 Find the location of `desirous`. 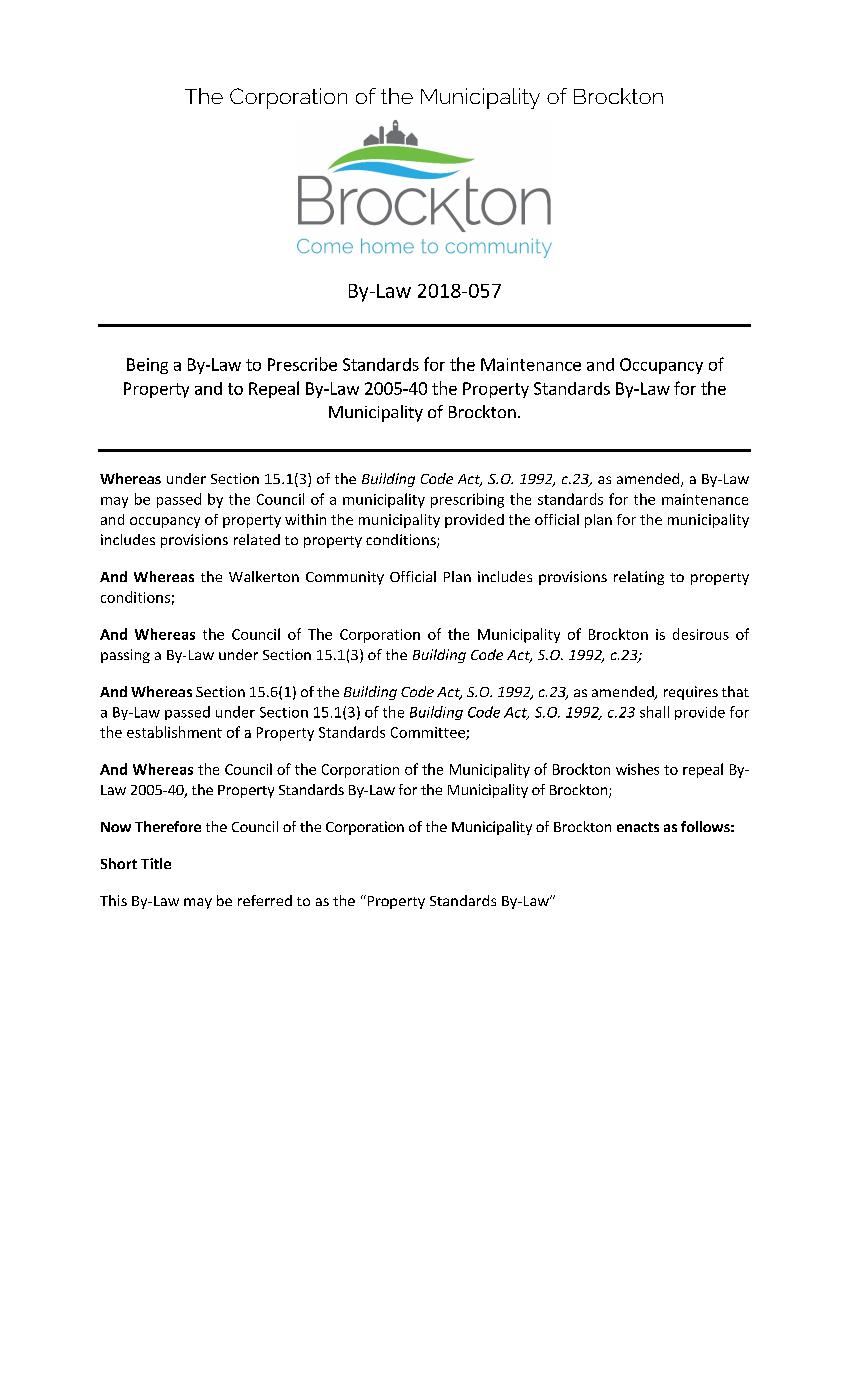

desirous is located at coordinates (701, 634).
